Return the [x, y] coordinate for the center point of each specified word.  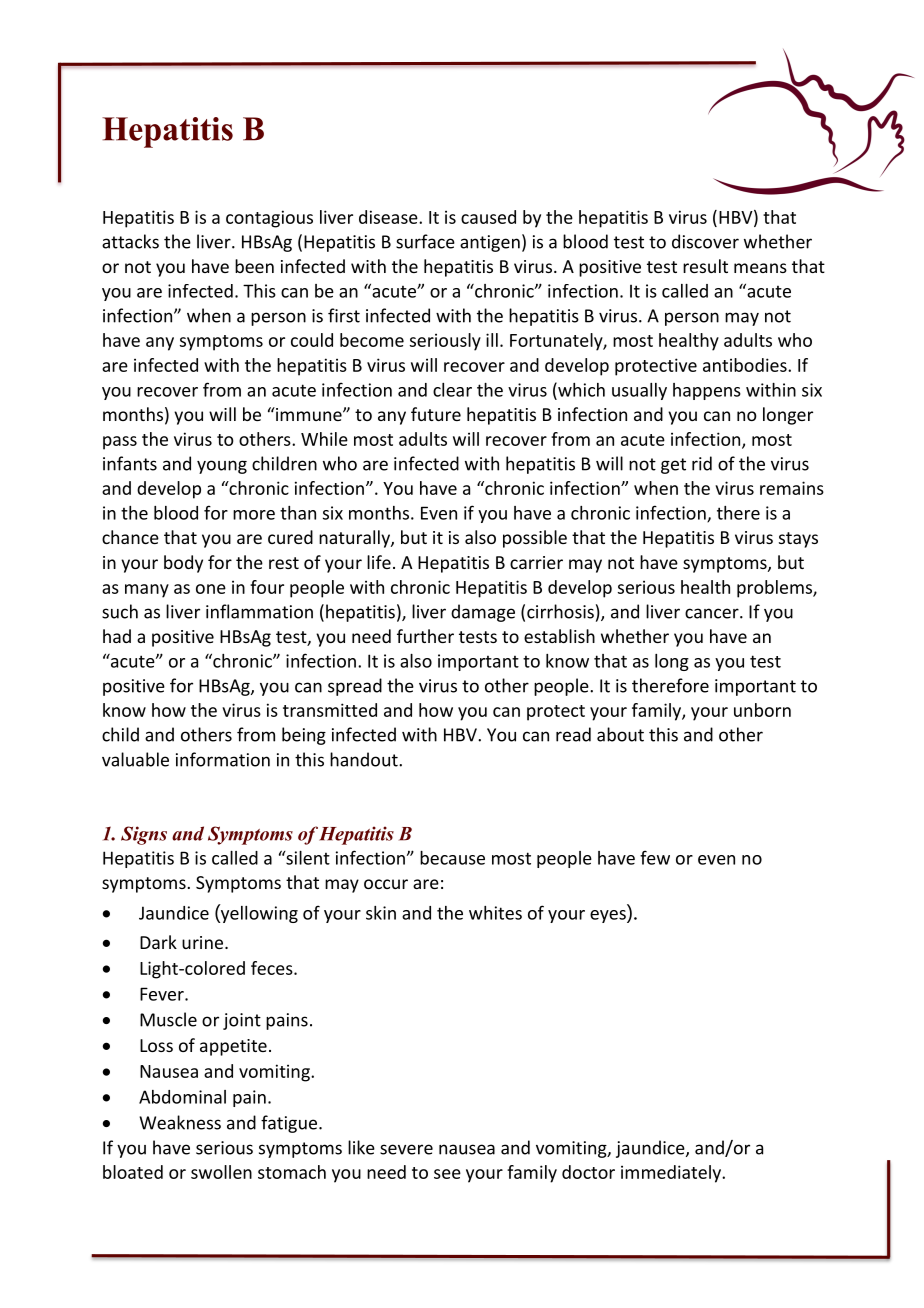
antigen [490, 243]
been [254, 266]
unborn [762, 710]
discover [705, 241]
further [425, 636]
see [447, 1174]
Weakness [180, 1122]
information [223, 759]
